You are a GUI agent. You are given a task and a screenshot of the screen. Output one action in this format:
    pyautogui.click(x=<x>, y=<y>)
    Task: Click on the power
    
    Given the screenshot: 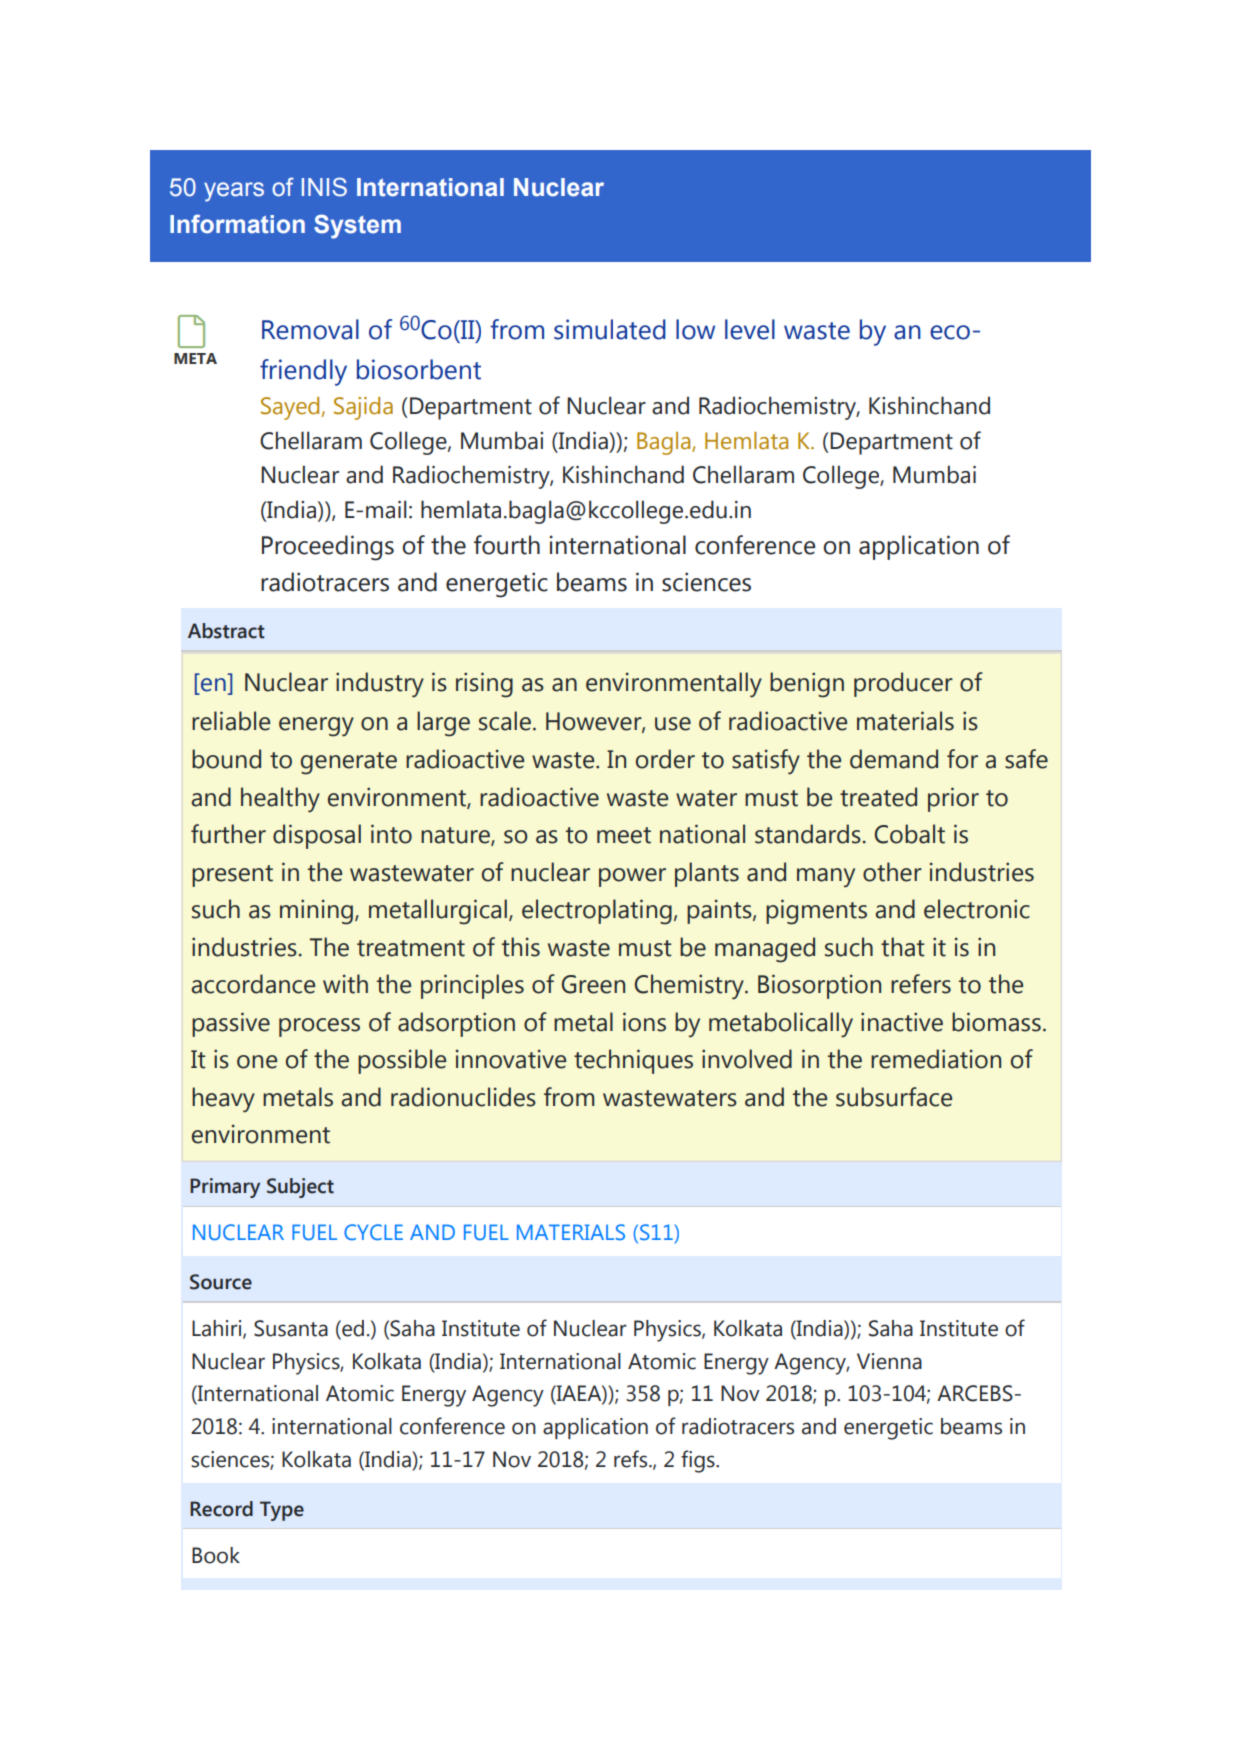 What is the action you would take?
    pyautogui.click(x=632, y=877)
